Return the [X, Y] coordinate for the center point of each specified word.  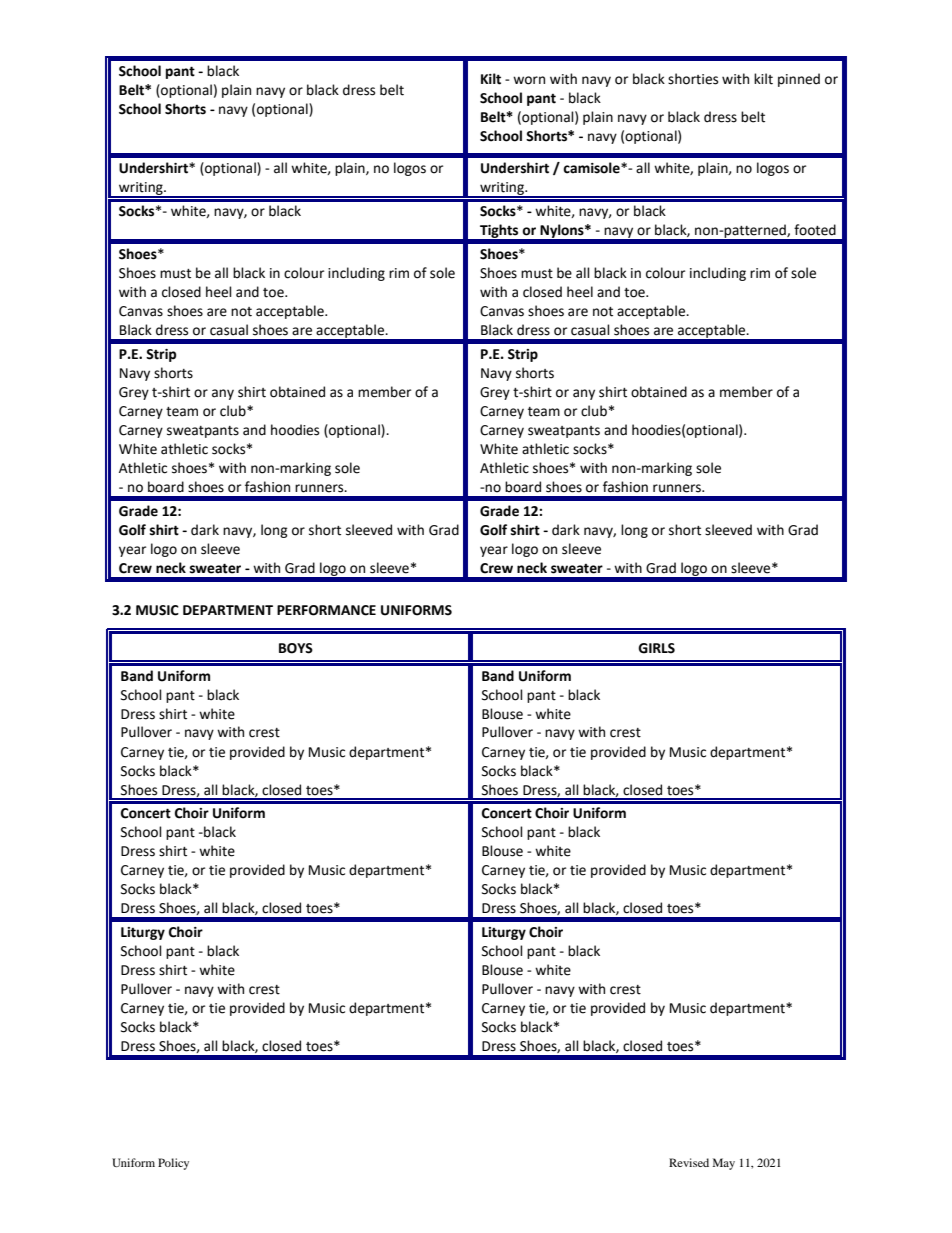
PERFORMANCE [326, 610]
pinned [799, 80]
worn [529, 80]
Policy [173, 1164]
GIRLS [656, 648]
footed [815, 230]
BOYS [296, 648]
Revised [689, 1162]
